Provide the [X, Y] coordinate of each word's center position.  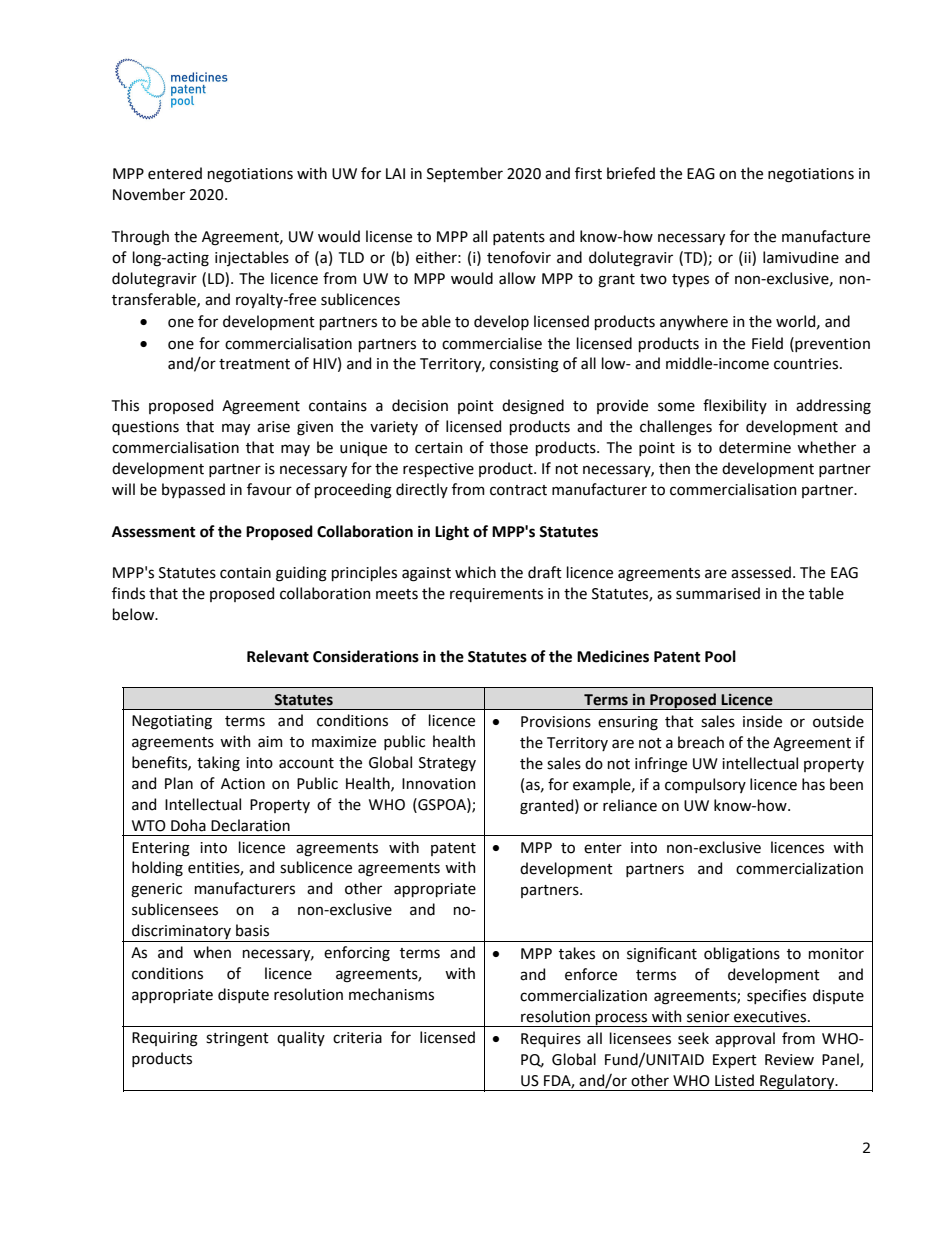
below [135, 614]
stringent [237, 1039]
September [465, 174]
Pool [720, 656]
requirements [496, 595]
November [149, 194]
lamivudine [801, 257]
